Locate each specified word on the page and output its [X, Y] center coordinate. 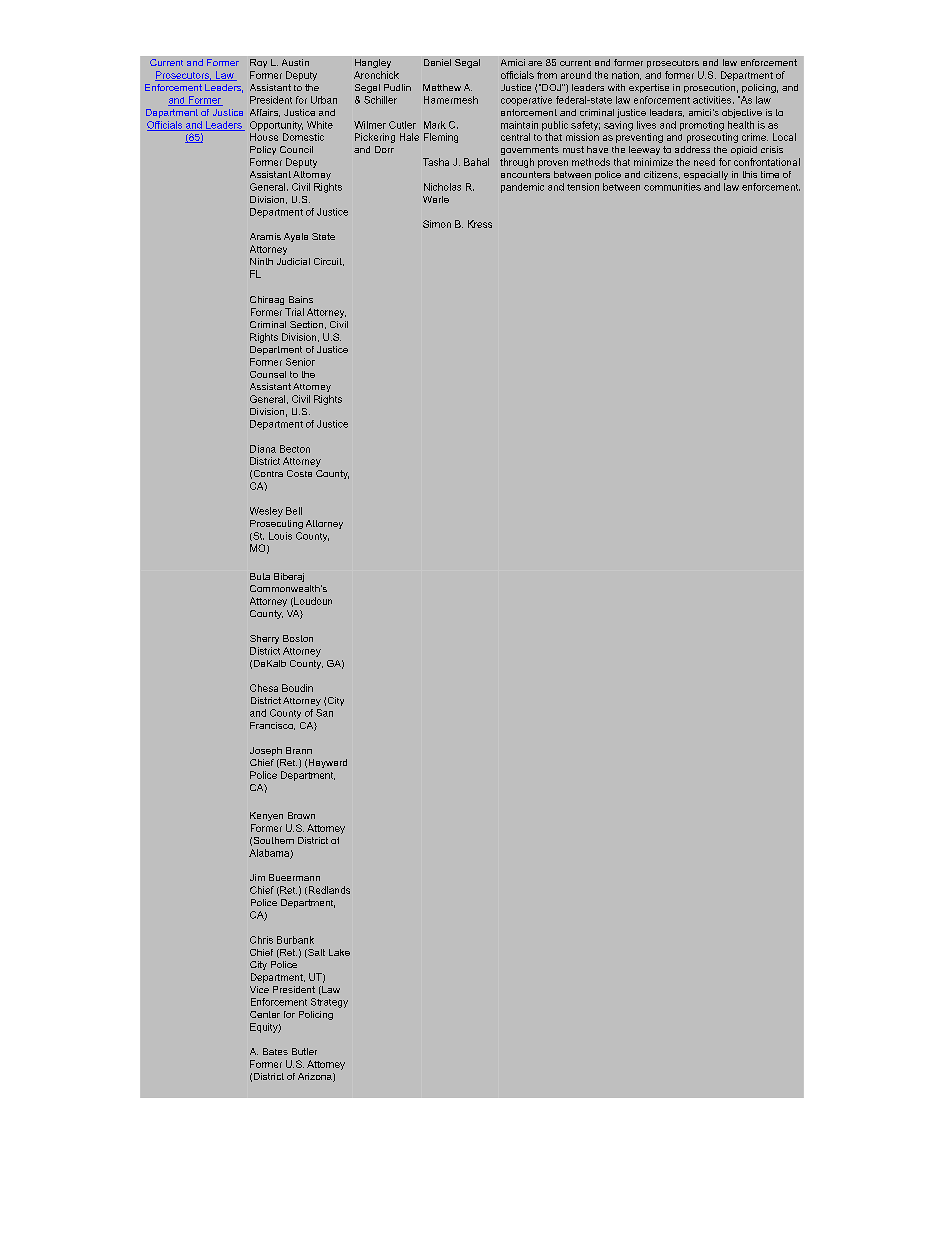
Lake [339, 952]
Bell [294, 511]
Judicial [293, 261]
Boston [298, 638]
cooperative [526, 101]
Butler [304, 1051]
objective [742, 113]
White [320, 125]
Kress [480, 224]
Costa [299, 473]
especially [706, 175]
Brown [301, 815]
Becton [295, 449]
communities [672, 187]
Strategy [329, 1003]
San [324, 713]
